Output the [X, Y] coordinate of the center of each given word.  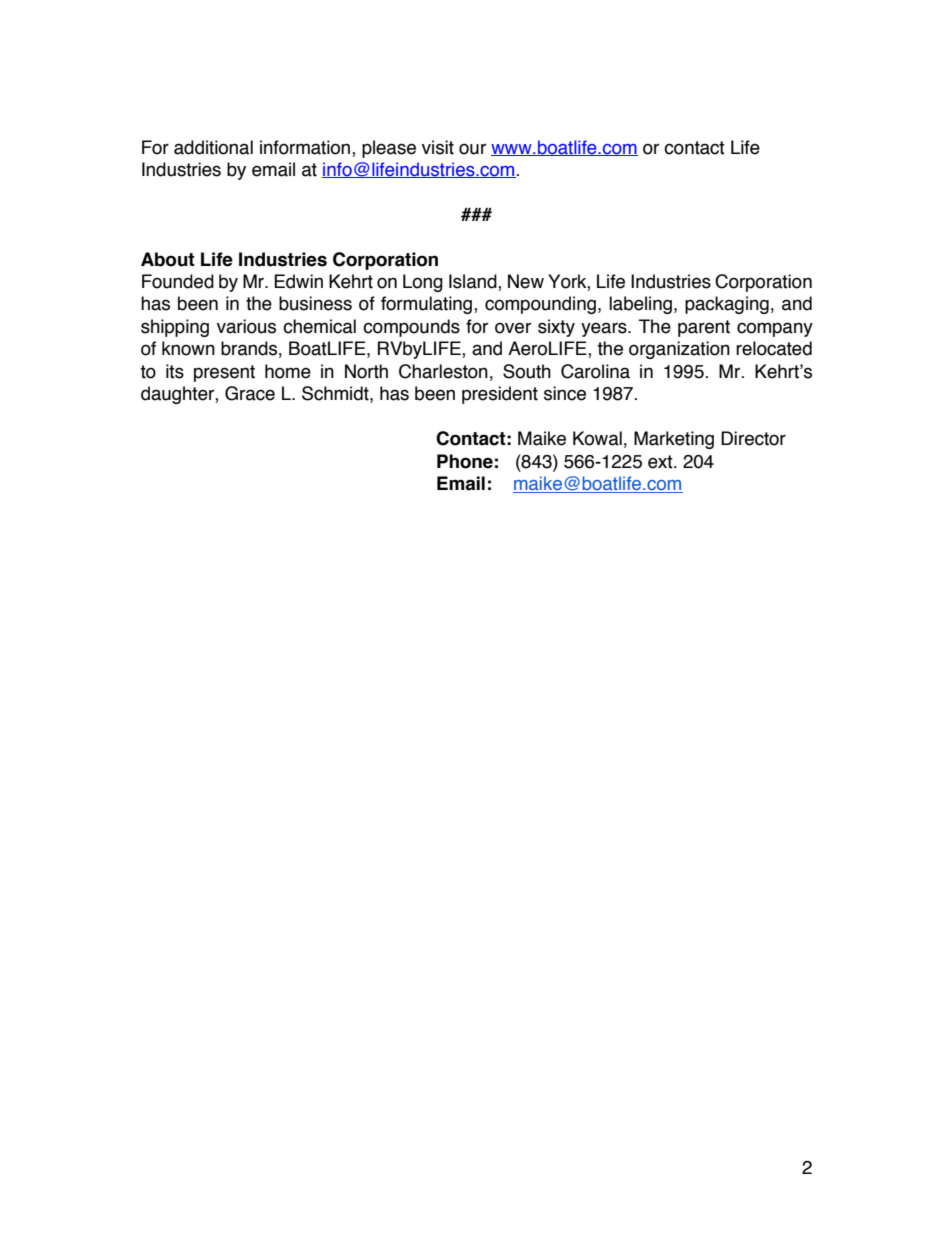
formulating [428, 305]
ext [661, 462]
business [315, 303]
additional [213, 147]
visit [438, 147]
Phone [465, 461]
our [472, 149]
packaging [727, 305]
